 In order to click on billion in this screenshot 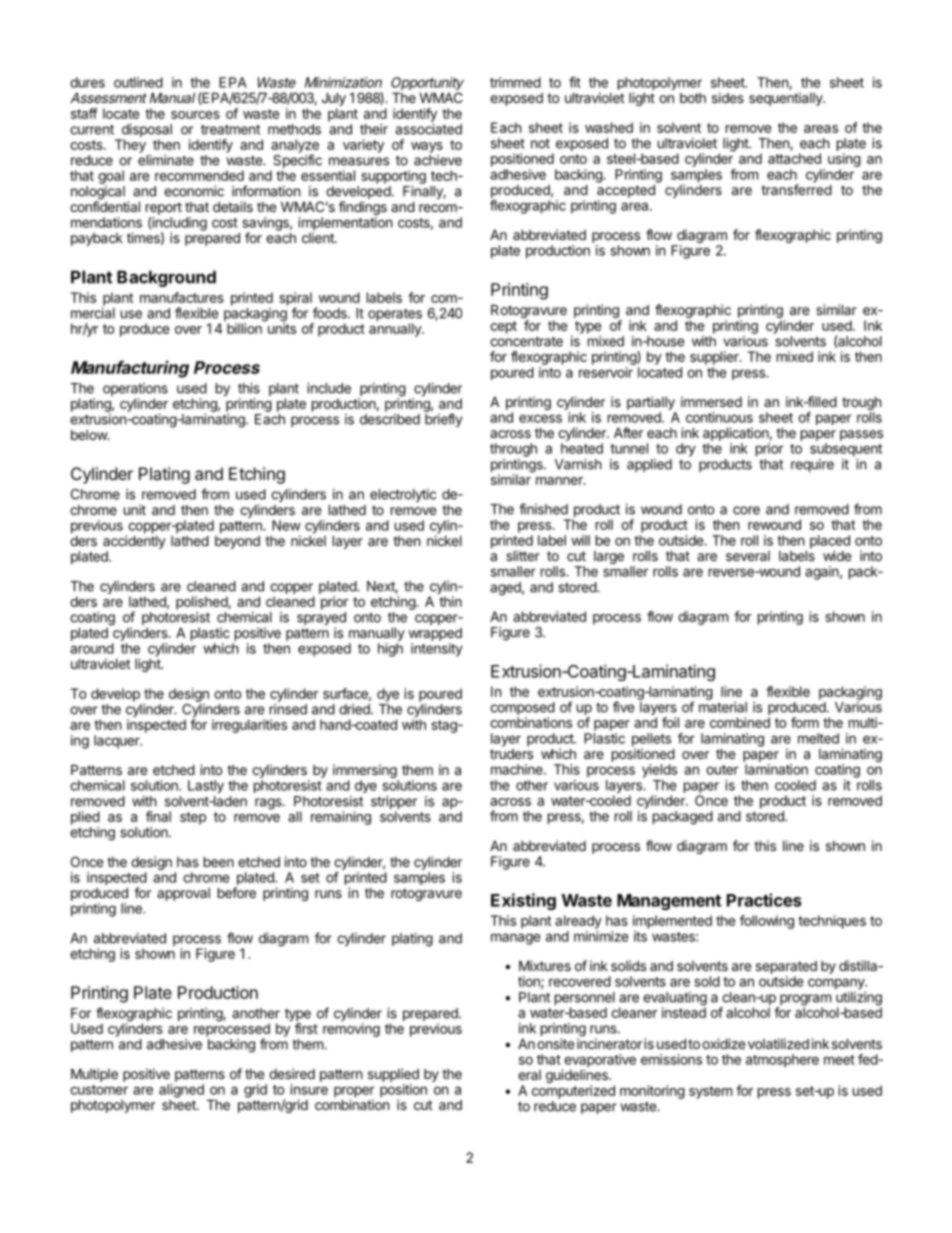, I will do `click(244, 328)`.
